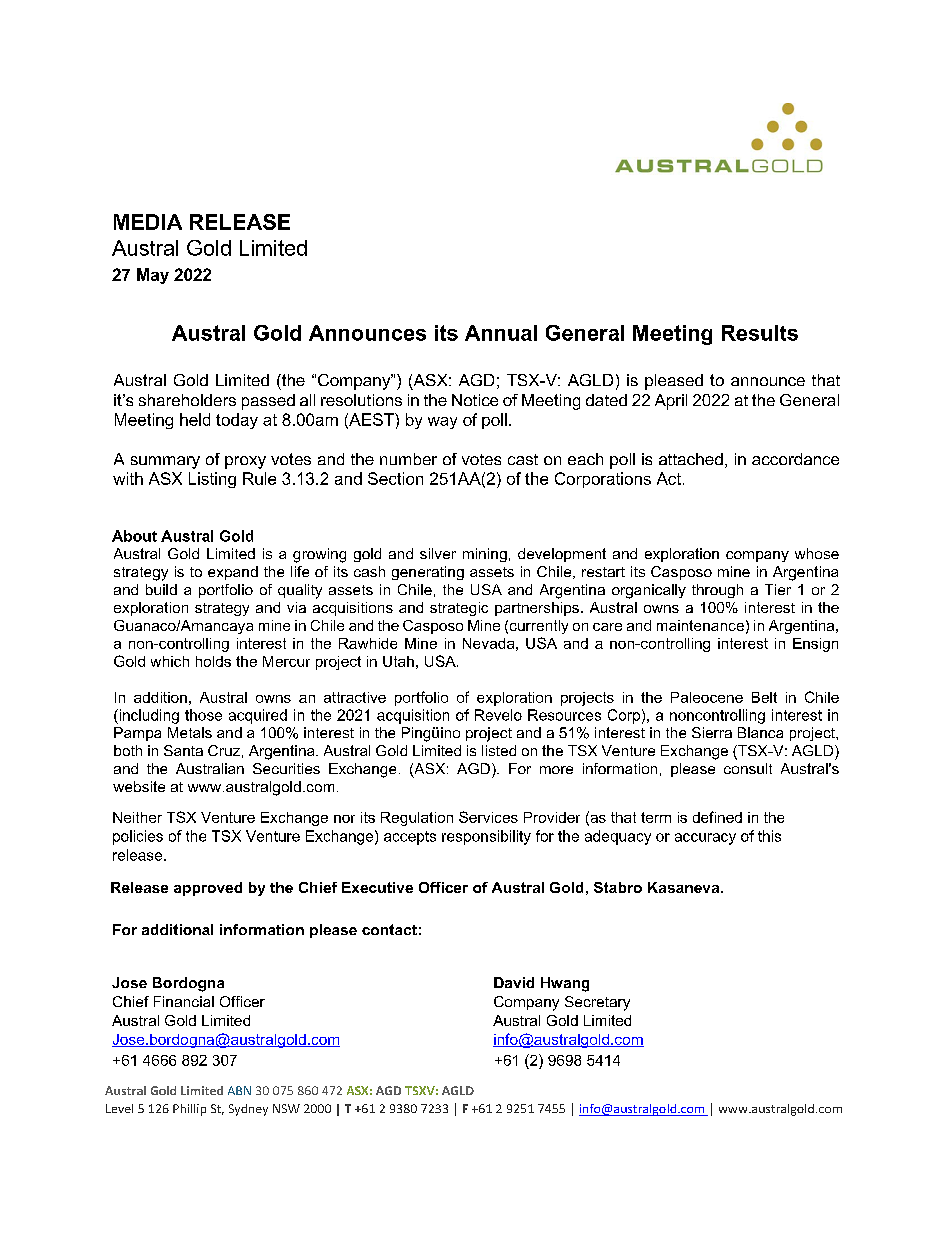  What do you see at coordinates (485, 555) in the page?
I see `mining` at bounding box center [485, 555].
